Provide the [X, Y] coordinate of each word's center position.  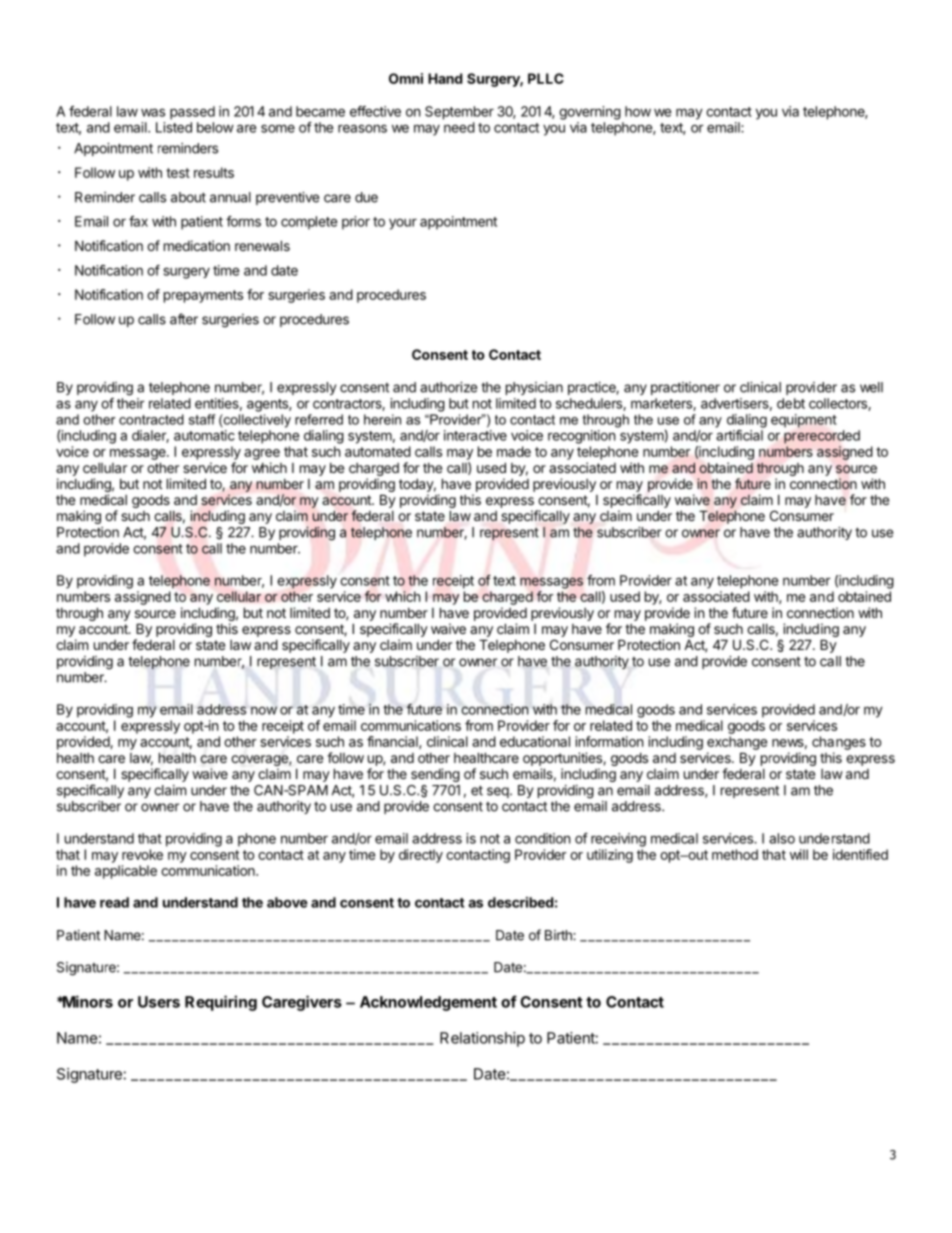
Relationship [482, 1039]
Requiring [221, 1003]
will [799, 854]
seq [498, 792]
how [638, 111]
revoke [142, 854]
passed [192, 113]
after [184, 319]
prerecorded [822, 437]
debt [791, 403]
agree [262, 454]
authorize [448, 387]
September [459, 113]
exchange [737, 743]
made [514, 451]
